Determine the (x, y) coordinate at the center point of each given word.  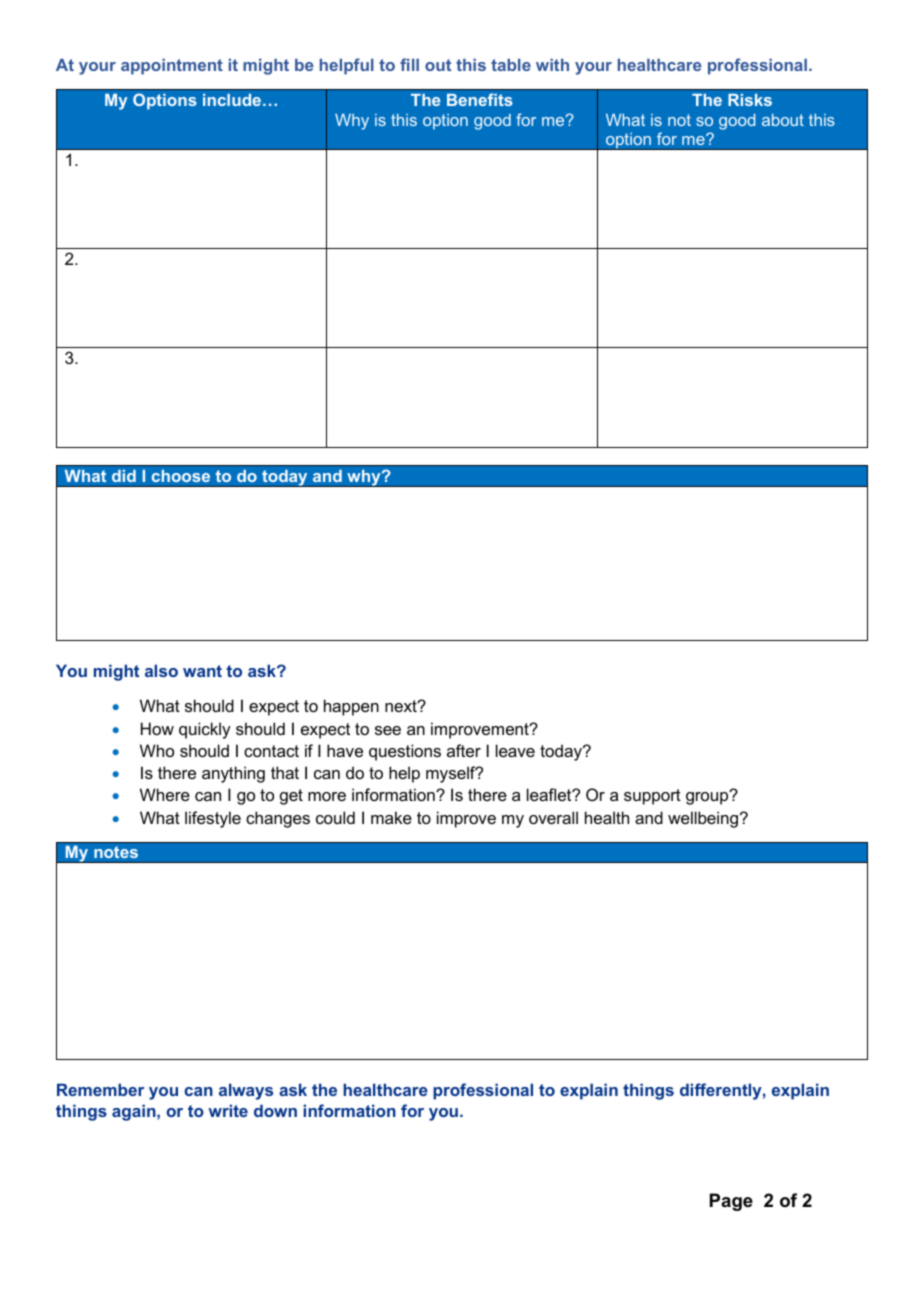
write (228, 1110)
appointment (172, 67)
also (161, 670)
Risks (750, 100)
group (708, 797)
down (275, 1110)
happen (351, 707)
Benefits (480, 99)
